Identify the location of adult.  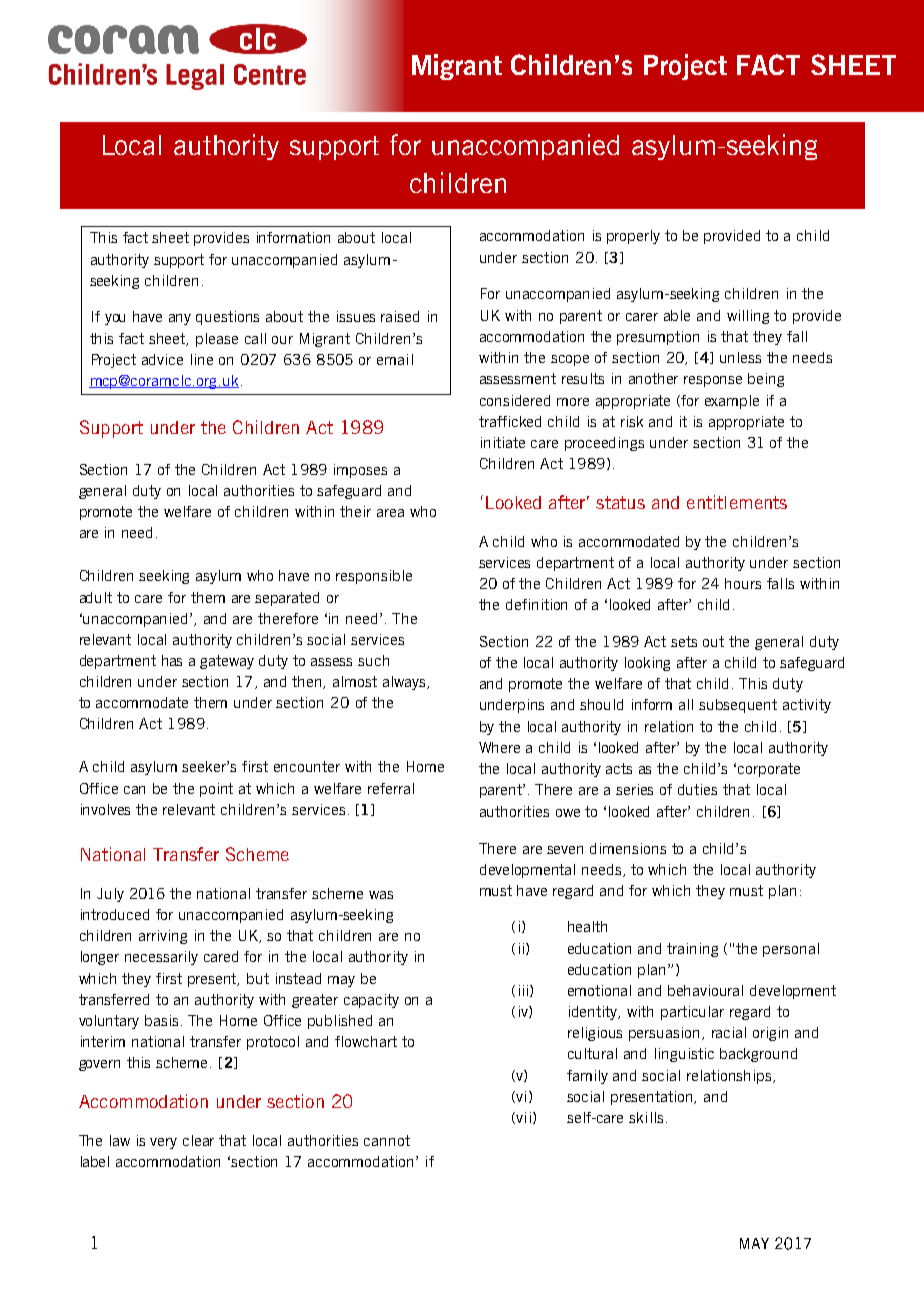
(96, 597).
